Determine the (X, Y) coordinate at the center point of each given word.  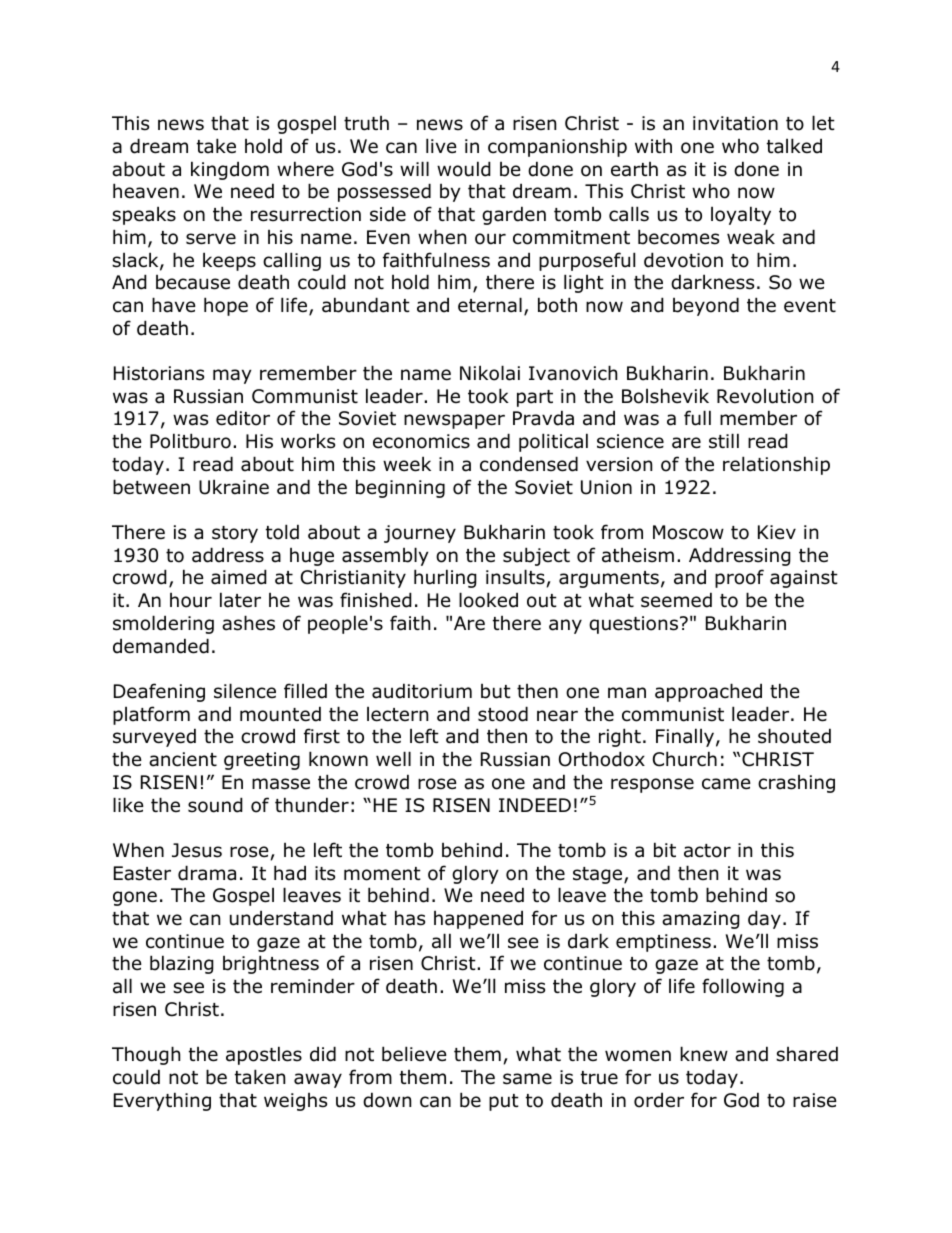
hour (191, 600)
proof (739, 578)
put (504, 1102)
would (464, 169)
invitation (735, 123)
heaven (146, 191)
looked (488, 600)
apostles (264, 1055)
